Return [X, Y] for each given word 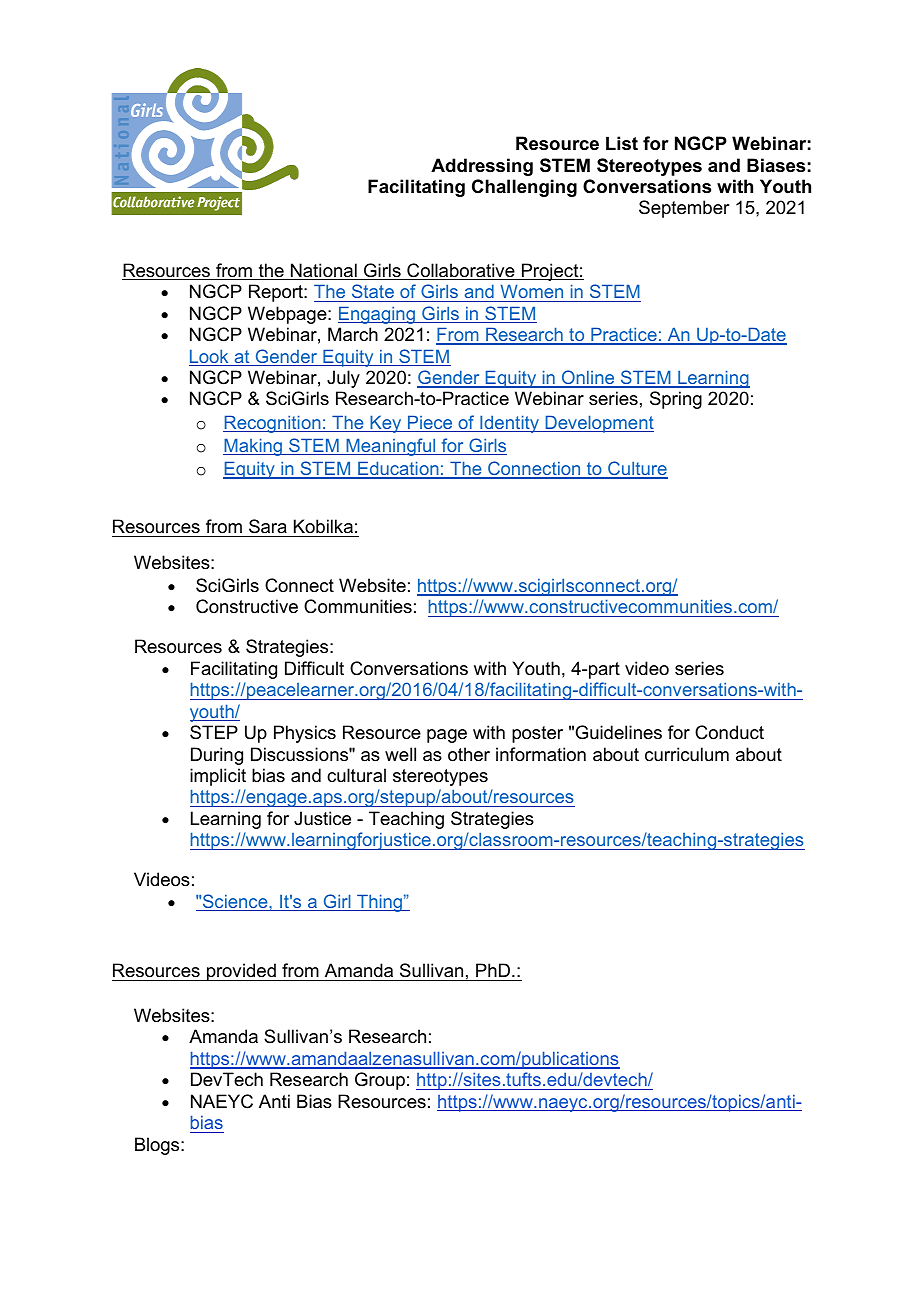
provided [241, 972]
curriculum [687, 754]
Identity [509, 424]
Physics [305, 734]
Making [253, 447]
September [684, 209]
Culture [637, 469]
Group [380, 1081]
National [324, 271]
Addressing [482, 167]
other [469, 754]
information [541, 754]
